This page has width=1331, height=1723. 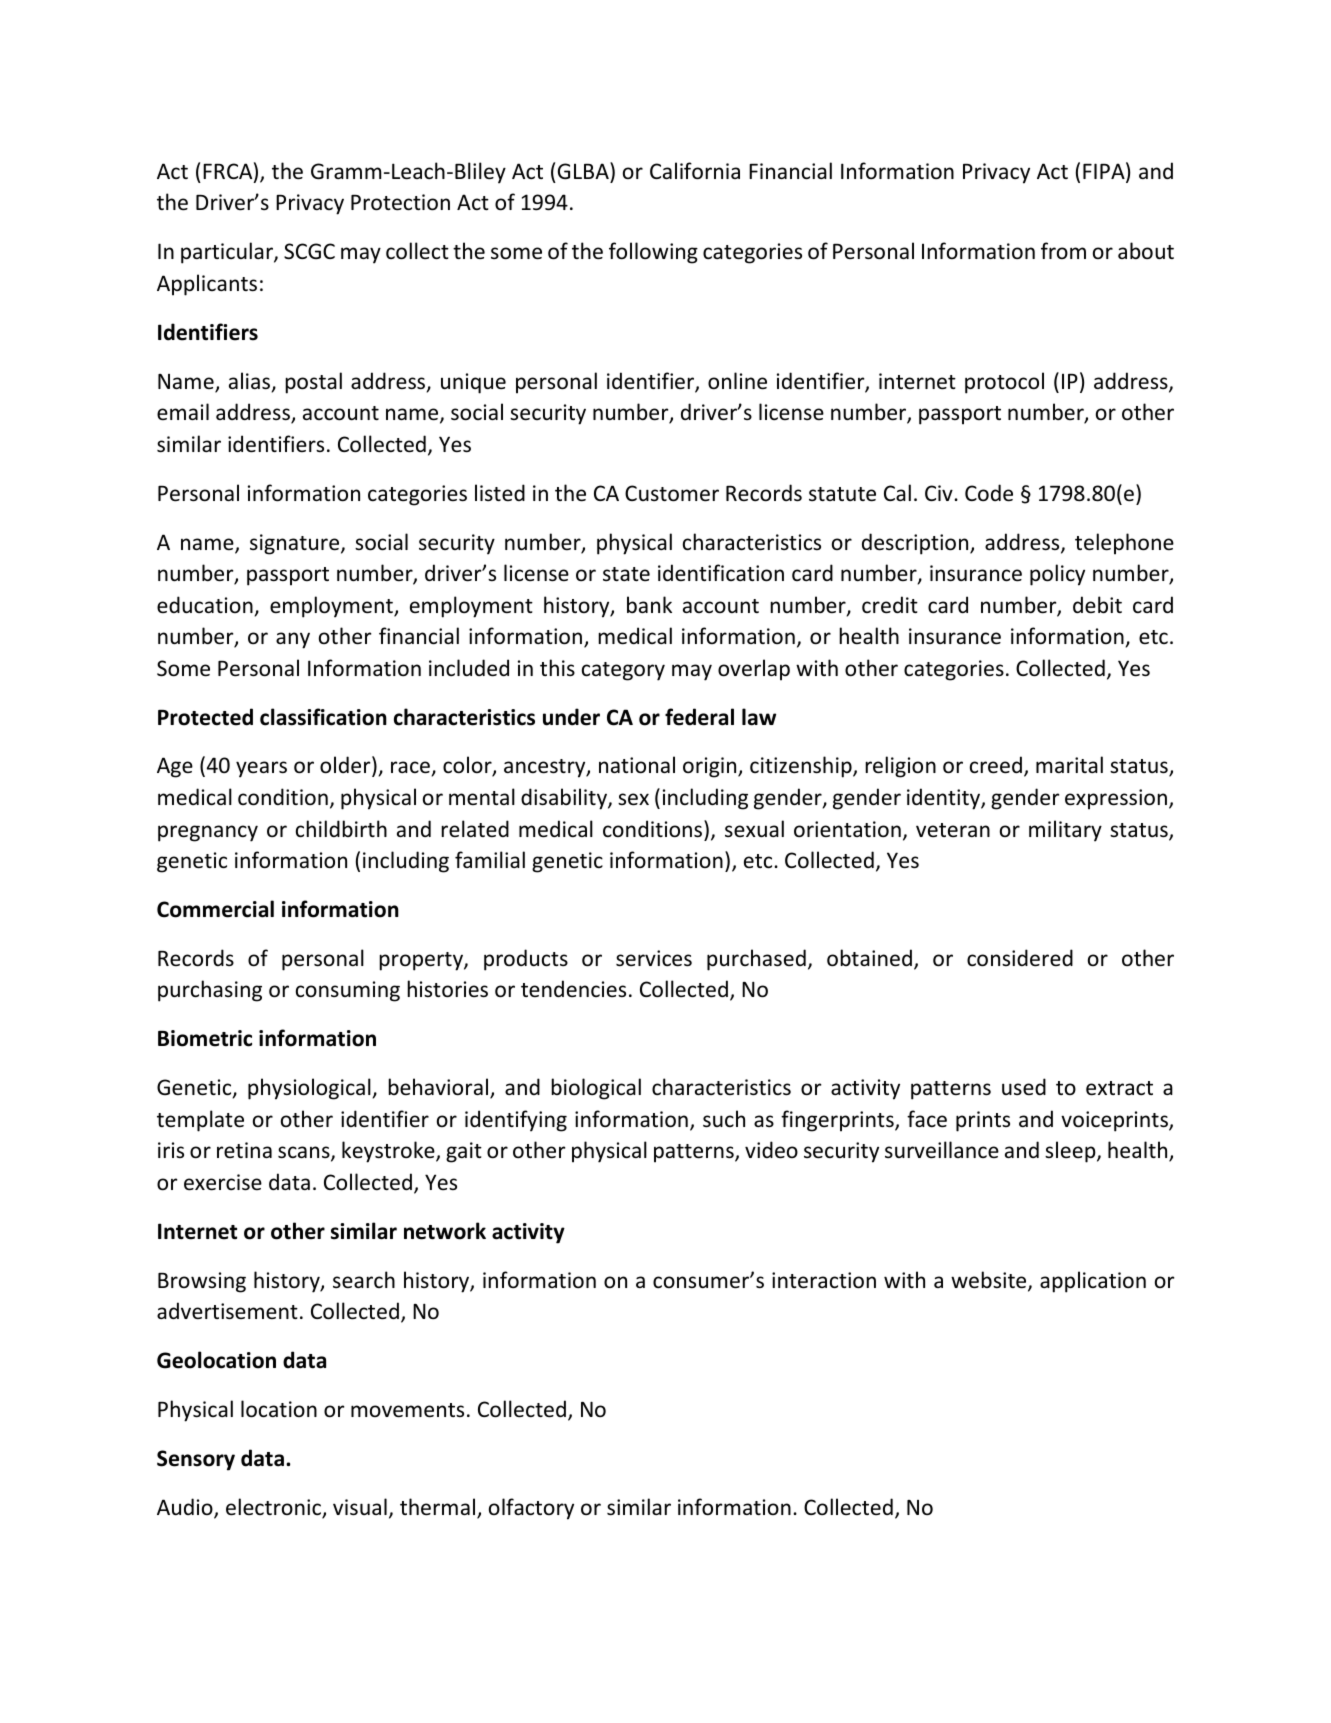 I want to click on website, so click(x=990, y=1281).
